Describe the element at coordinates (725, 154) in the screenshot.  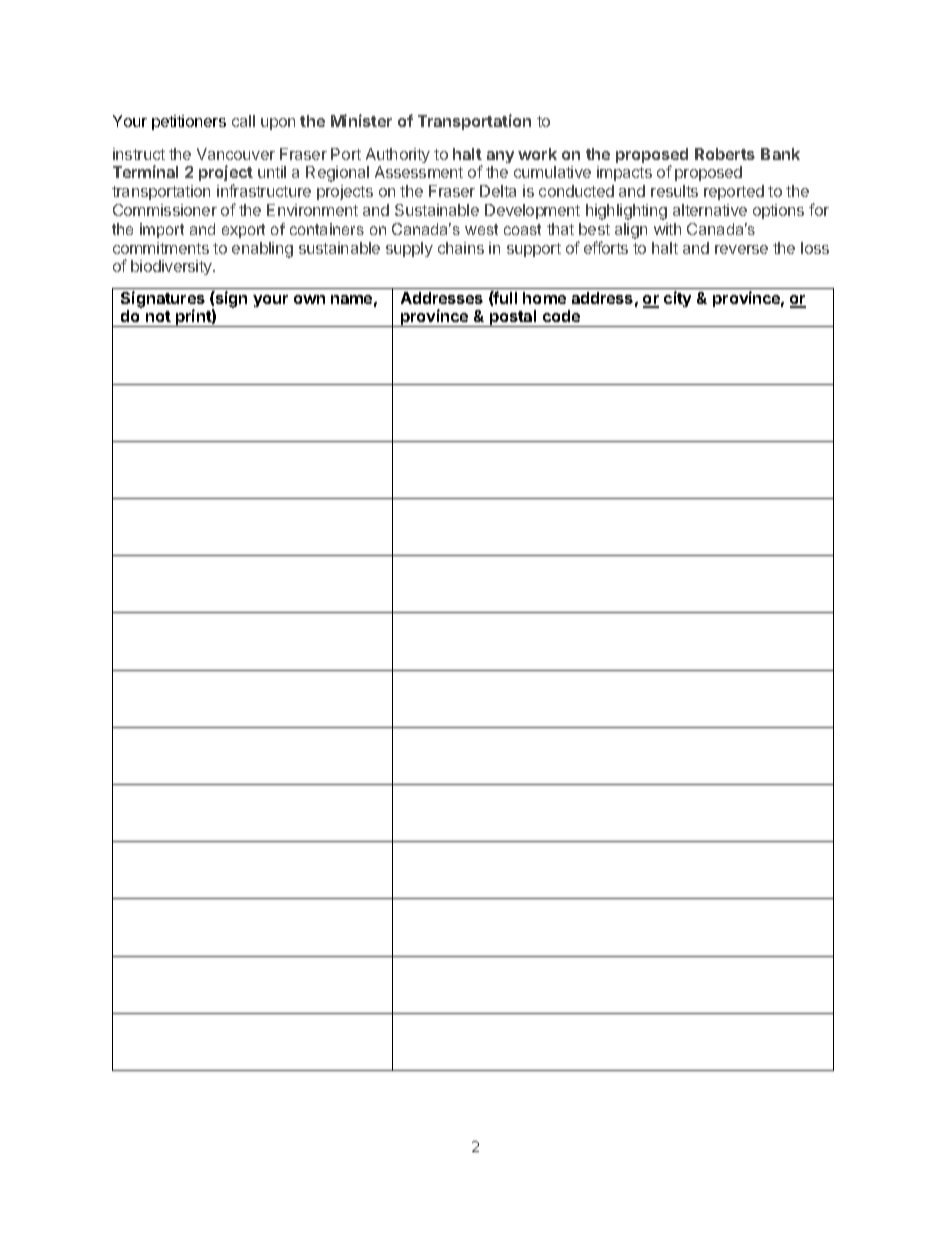
I see `Roberts` at that location.
